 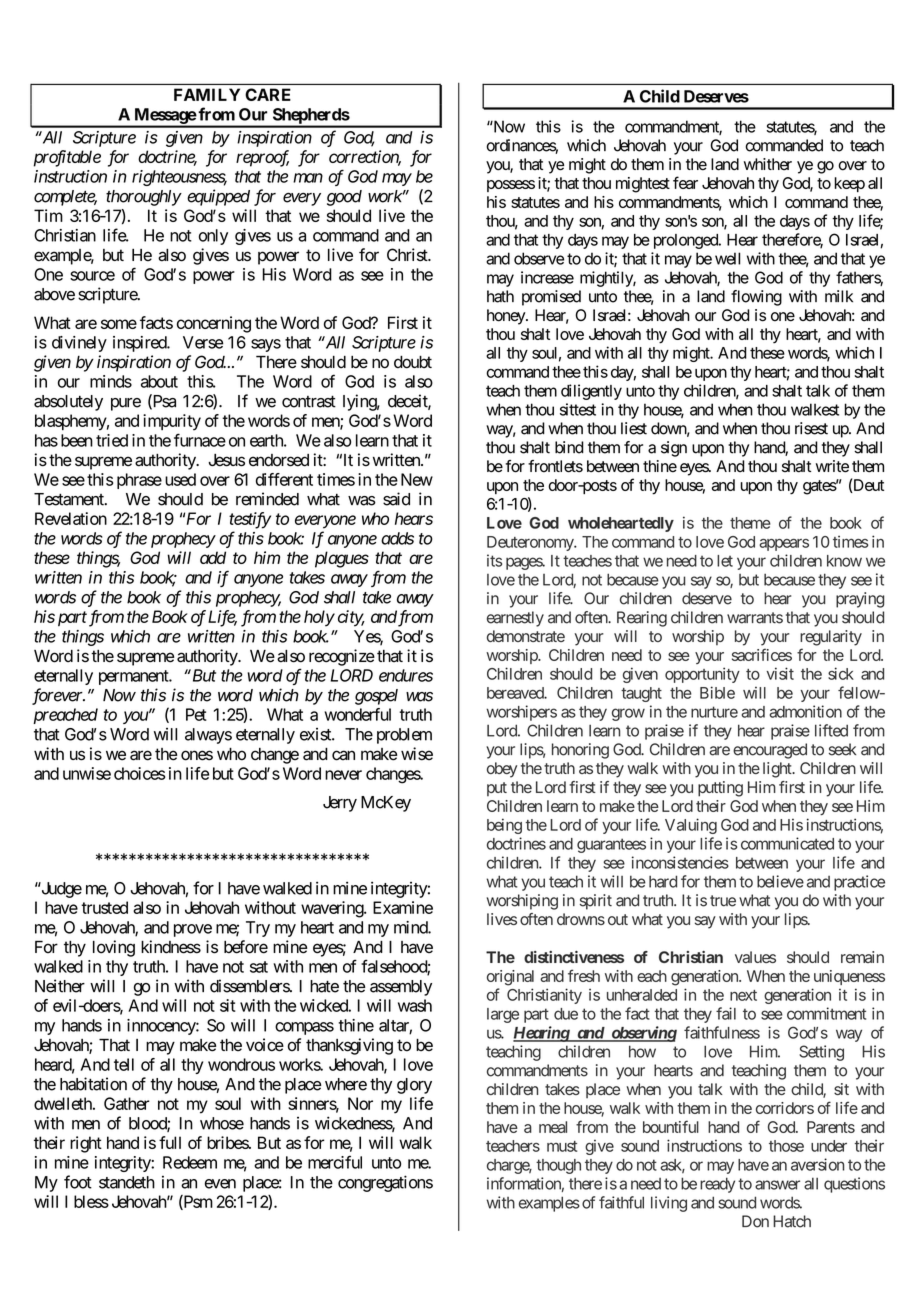 What do you see at coordinates (787, 843) in the screenshot?
I see `communicated` at bounding box center [787, 843].
